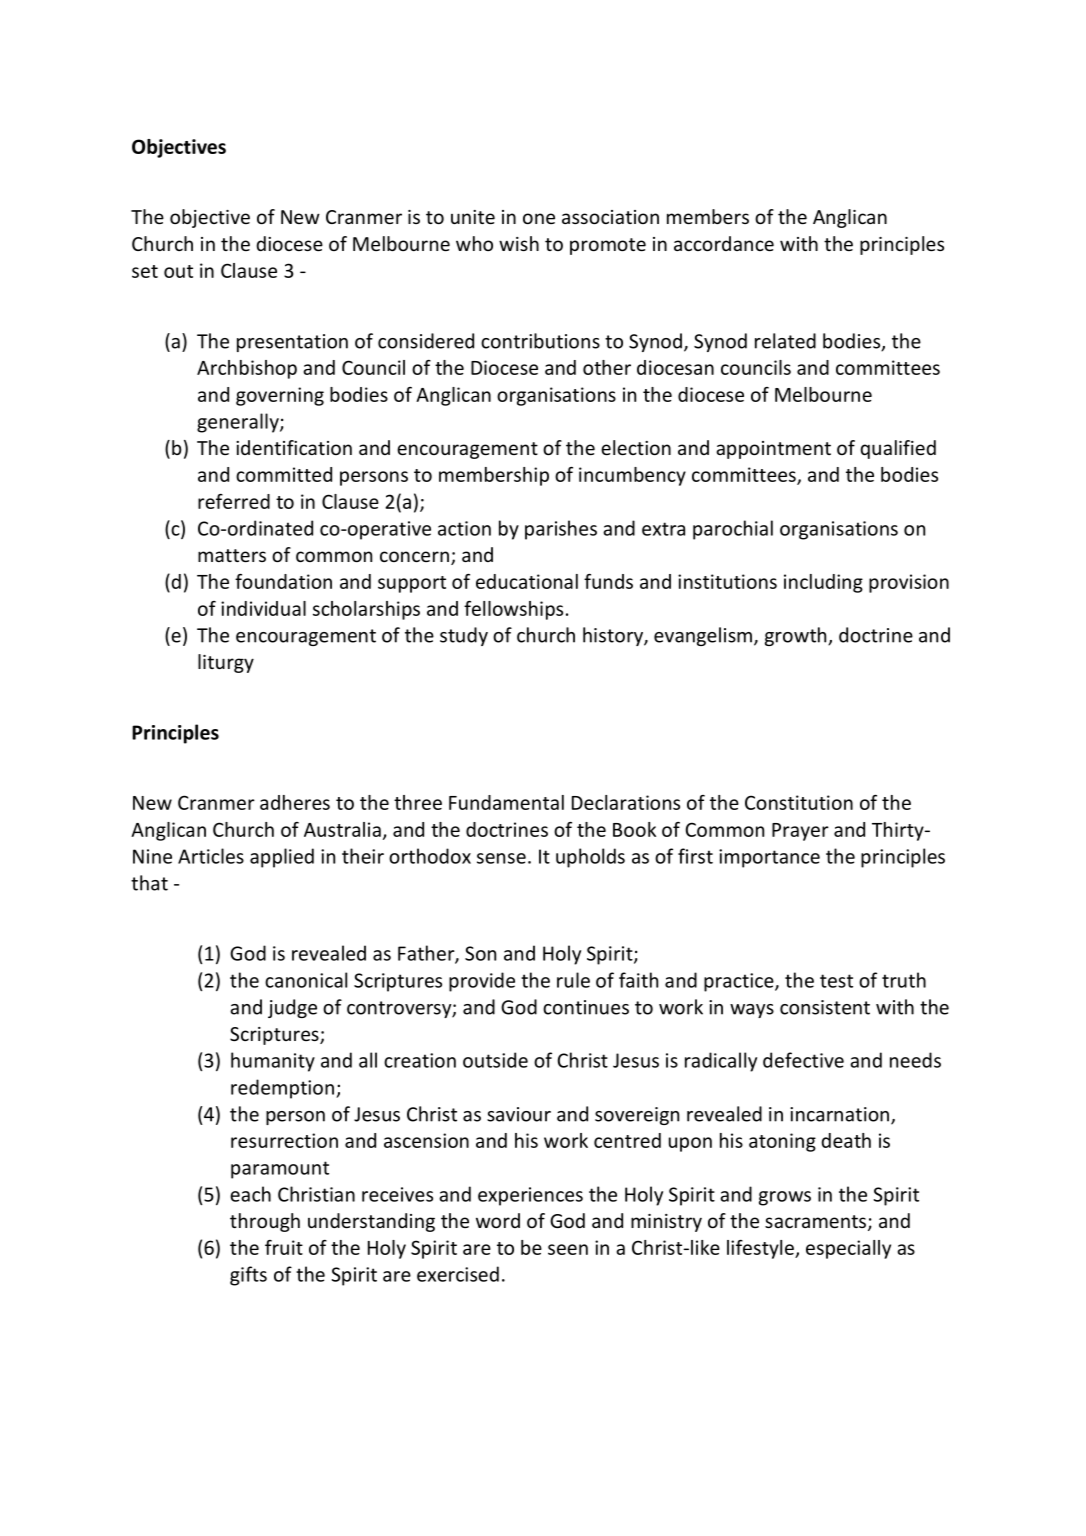 Image resolution: width=1086 pixels, height=1536 pixels. What do you see at coordinates (506, 802) in the screenshot?
I see `Fundamental` at bounding box center [506, 802].
